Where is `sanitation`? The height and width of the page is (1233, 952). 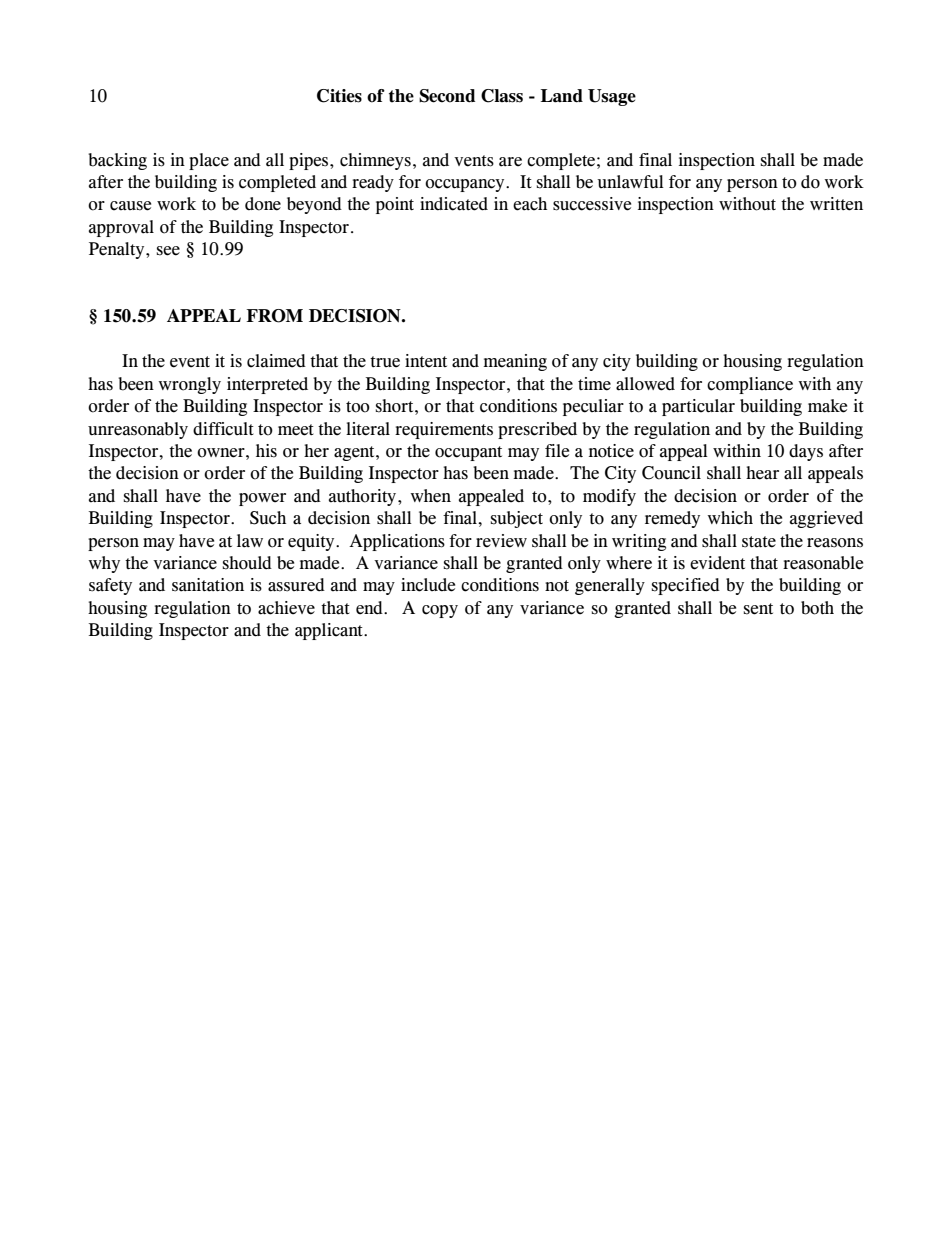
sanitation is located at coordinates (208, 585).
